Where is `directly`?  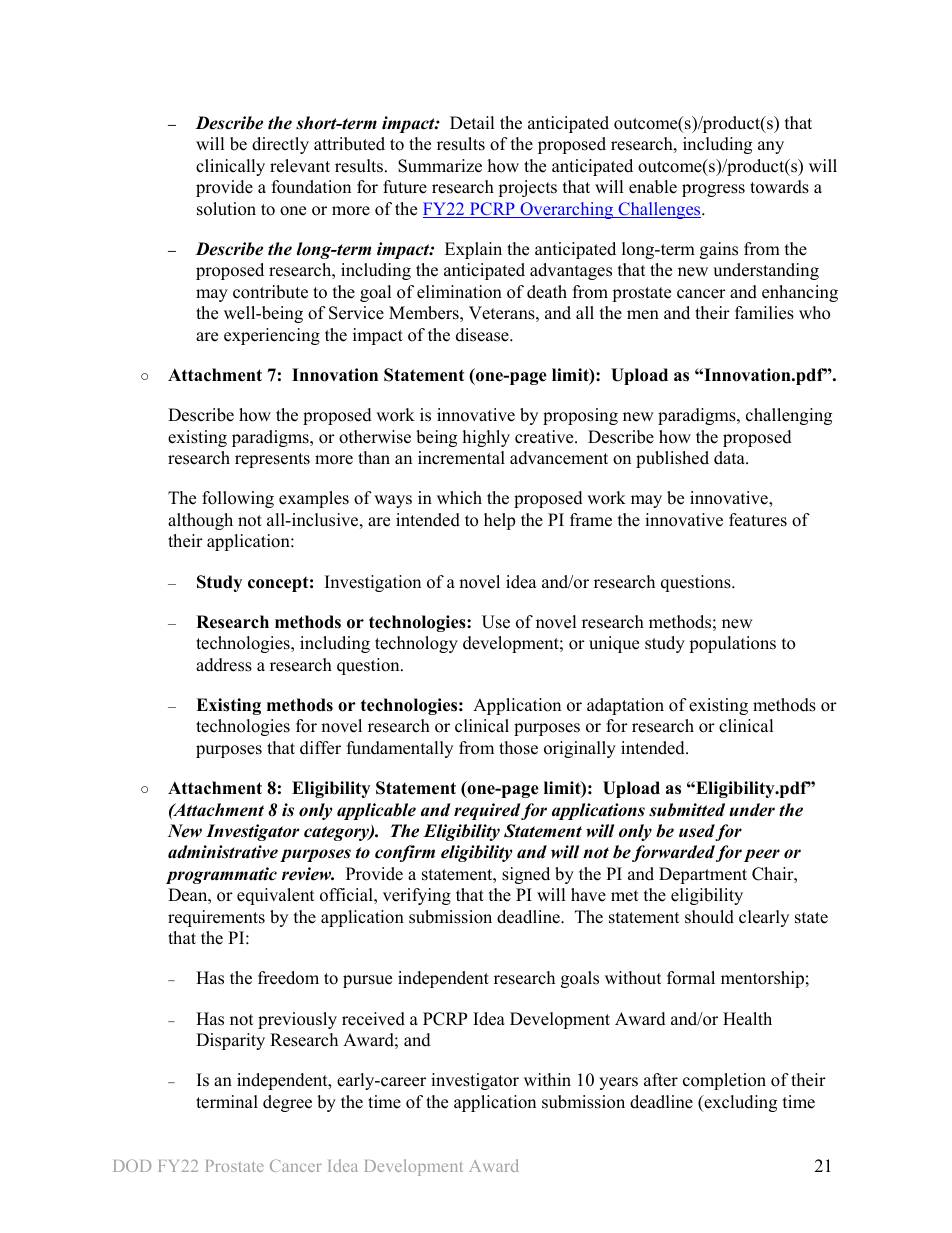
directly is located at coordinates (280, 145).
